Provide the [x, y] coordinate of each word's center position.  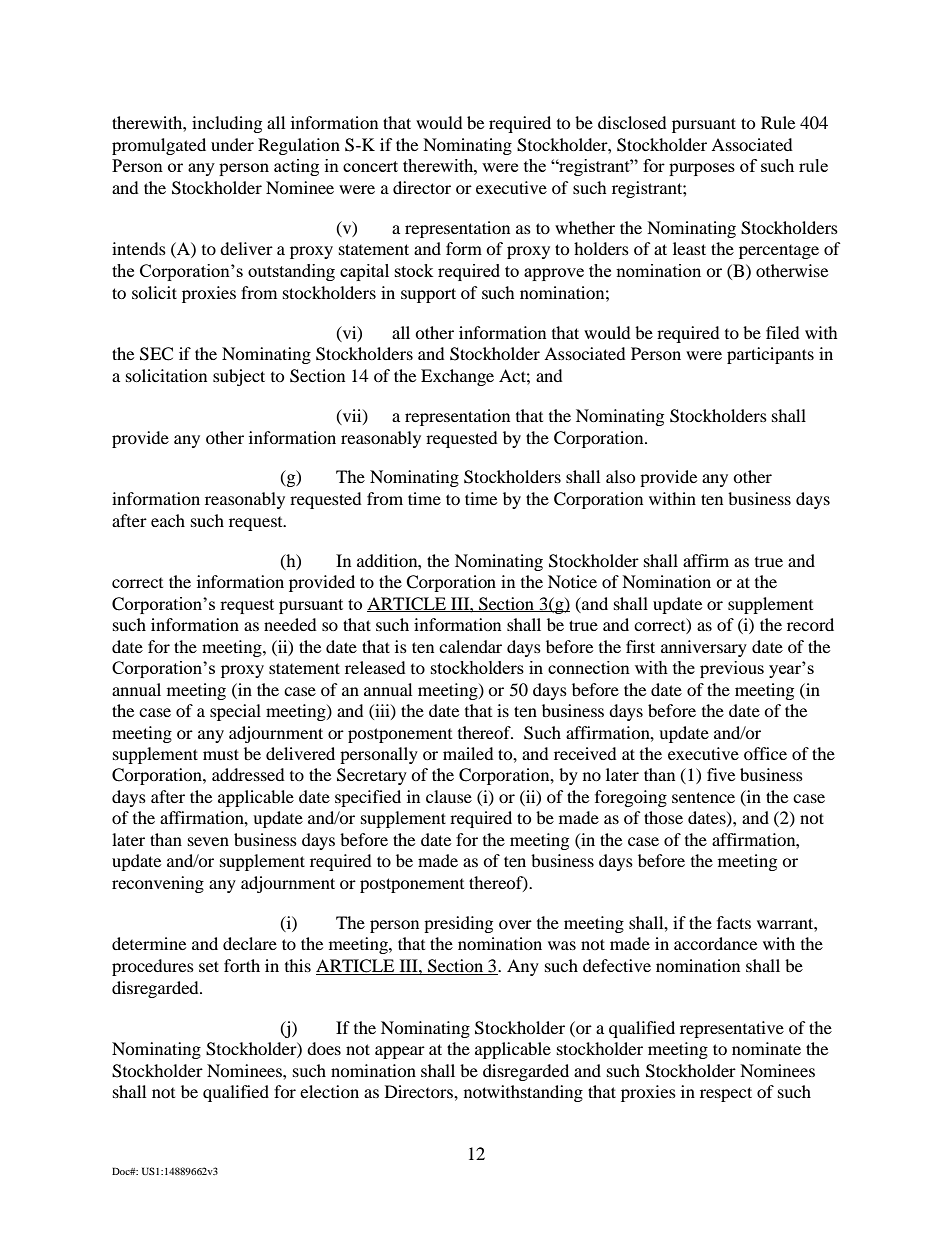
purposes [702, 169]
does [324, 1048]
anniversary [704, 648]
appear [400, 1052]
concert [370, 166]
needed [290, 624]
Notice [572, 581]
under [232, 144]
